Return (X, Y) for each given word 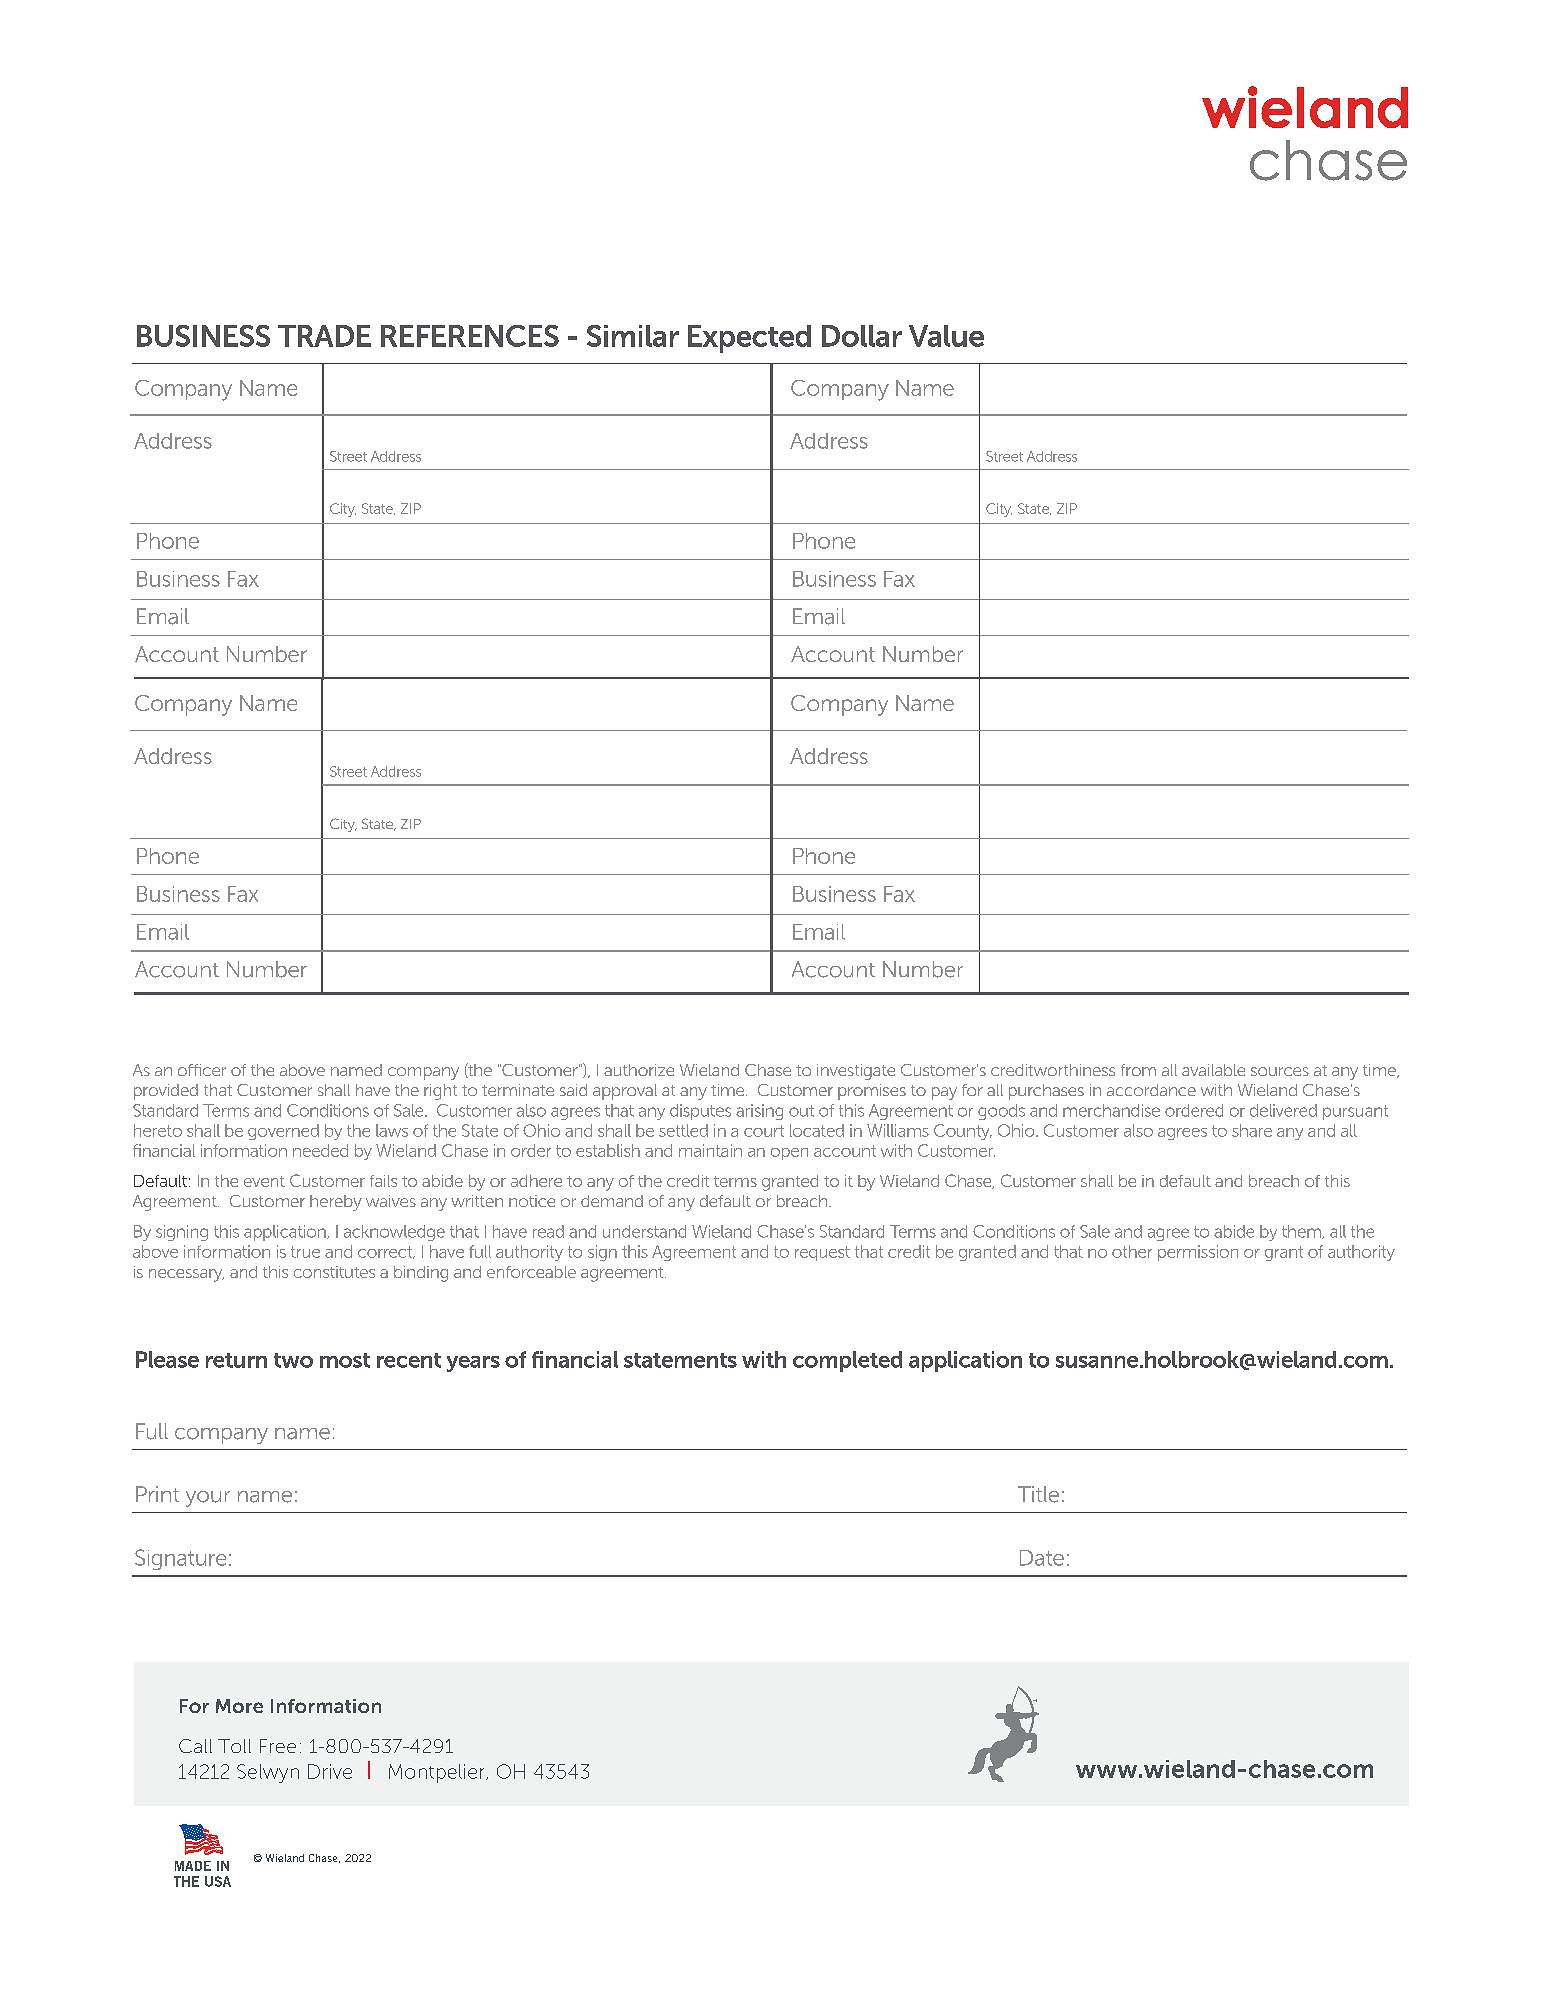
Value (946, 336)
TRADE (324, 336)
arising (759, 1112)
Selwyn (268, 1773)
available (1213, 1070)
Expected (749, 339)
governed (283, 1132)
